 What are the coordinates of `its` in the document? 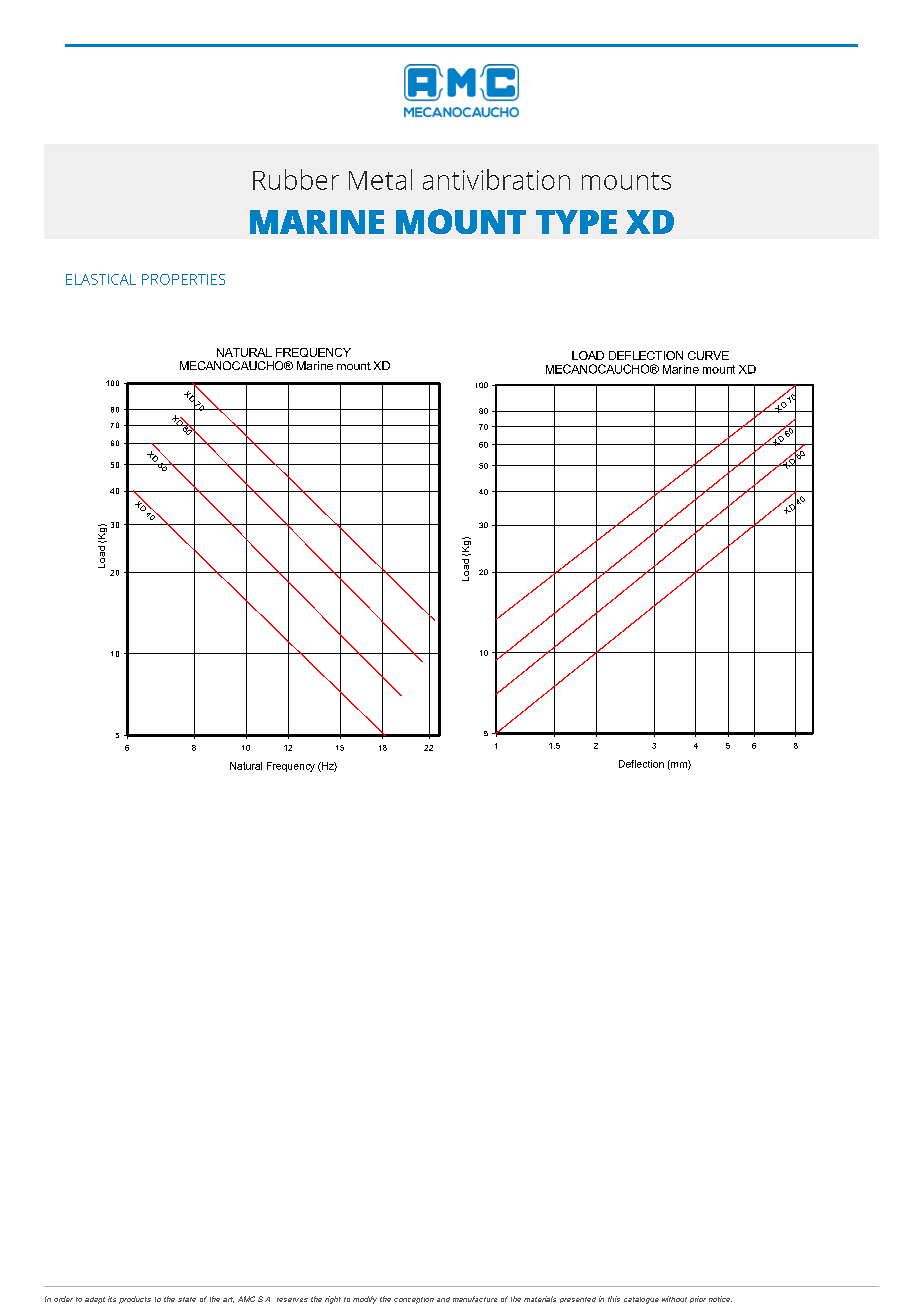 It's located at (112, 1299).
